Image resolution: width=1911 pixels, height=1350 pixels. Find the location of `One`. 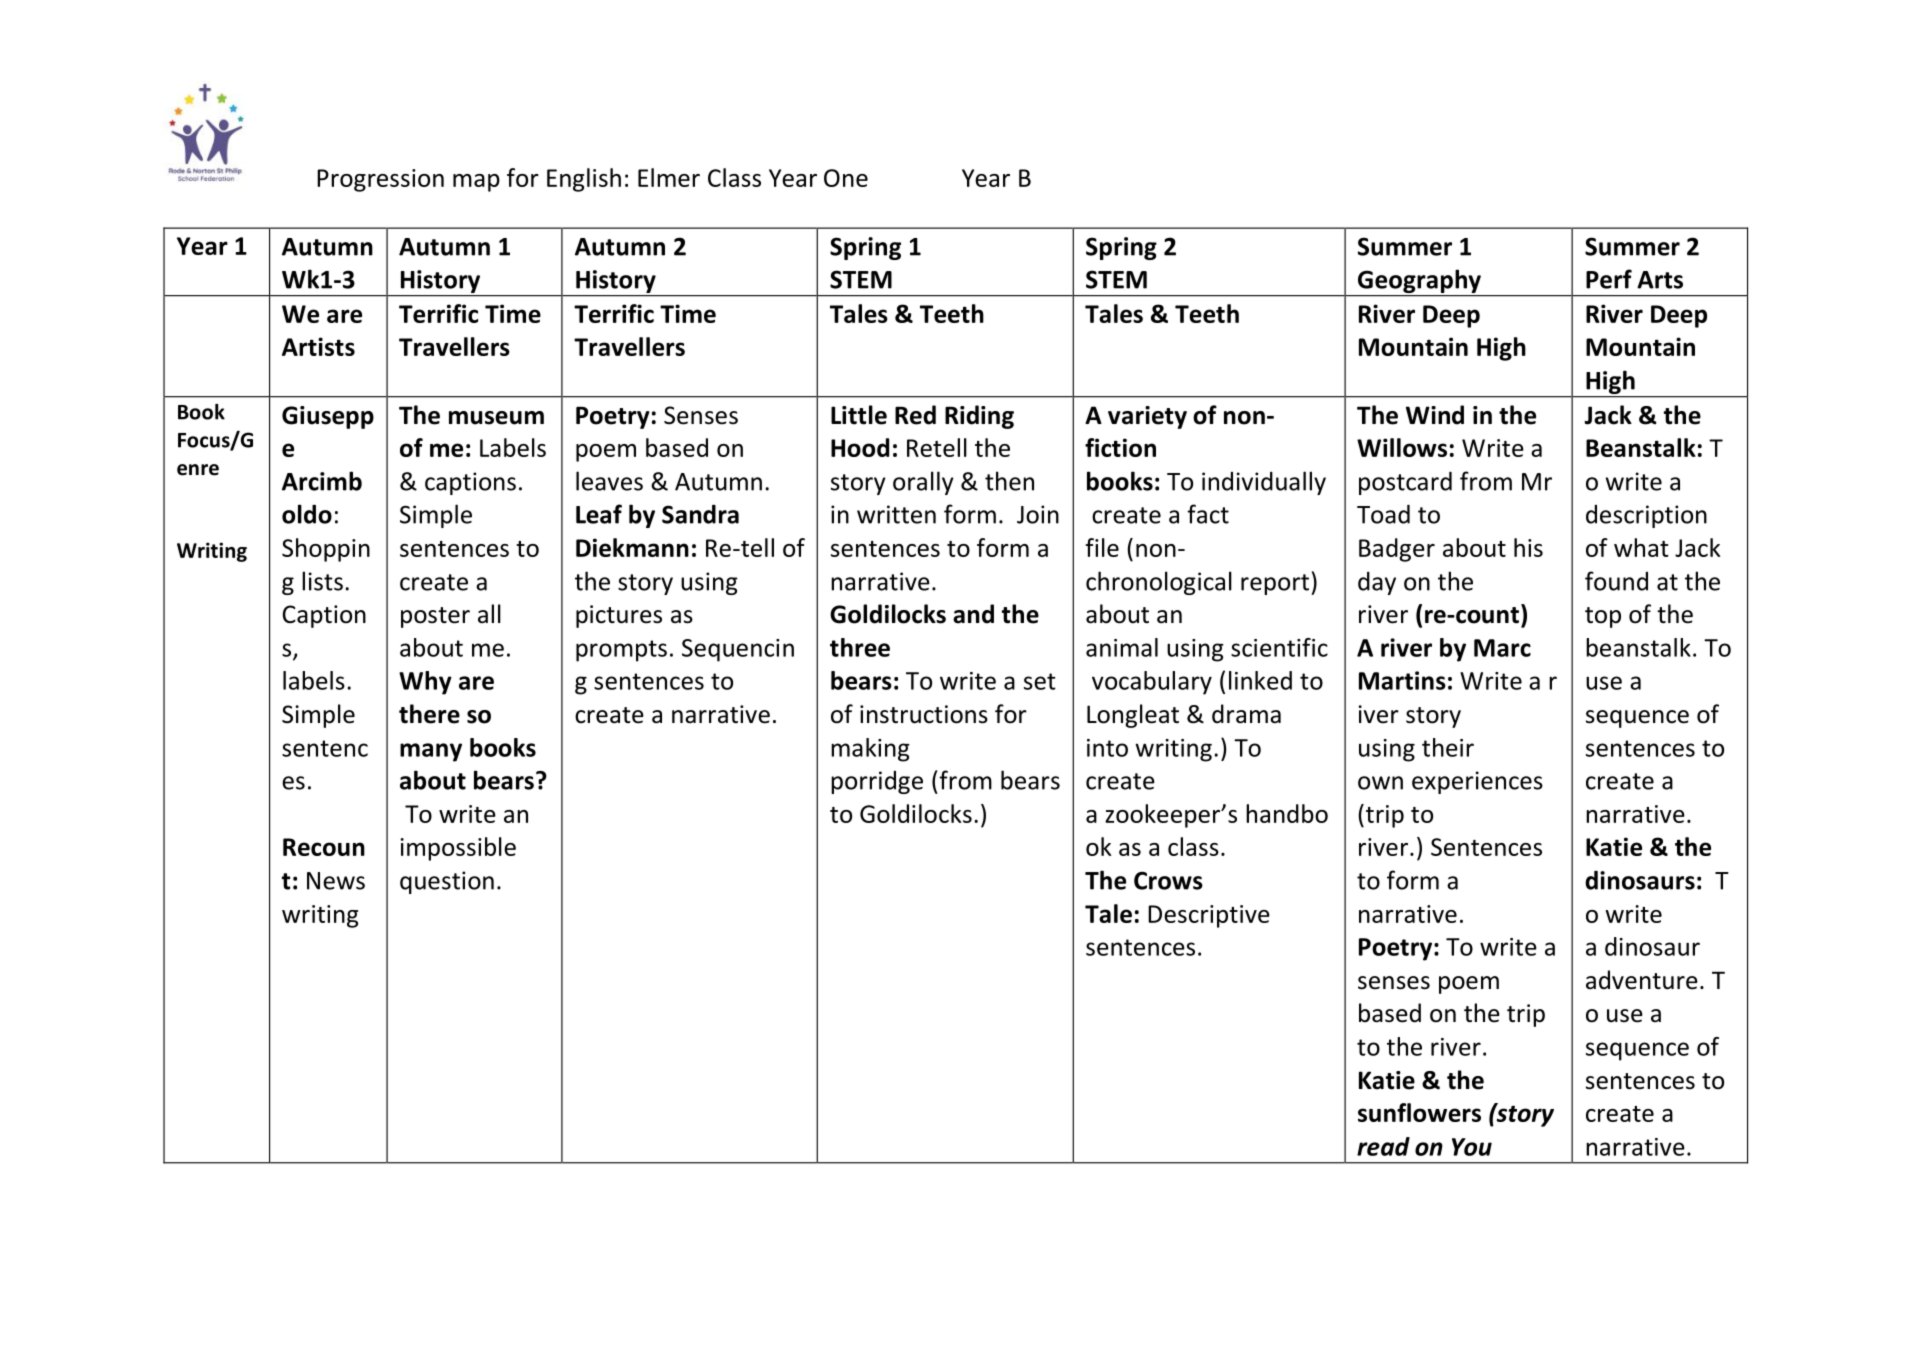

One is located at coordinates (846, 178).
